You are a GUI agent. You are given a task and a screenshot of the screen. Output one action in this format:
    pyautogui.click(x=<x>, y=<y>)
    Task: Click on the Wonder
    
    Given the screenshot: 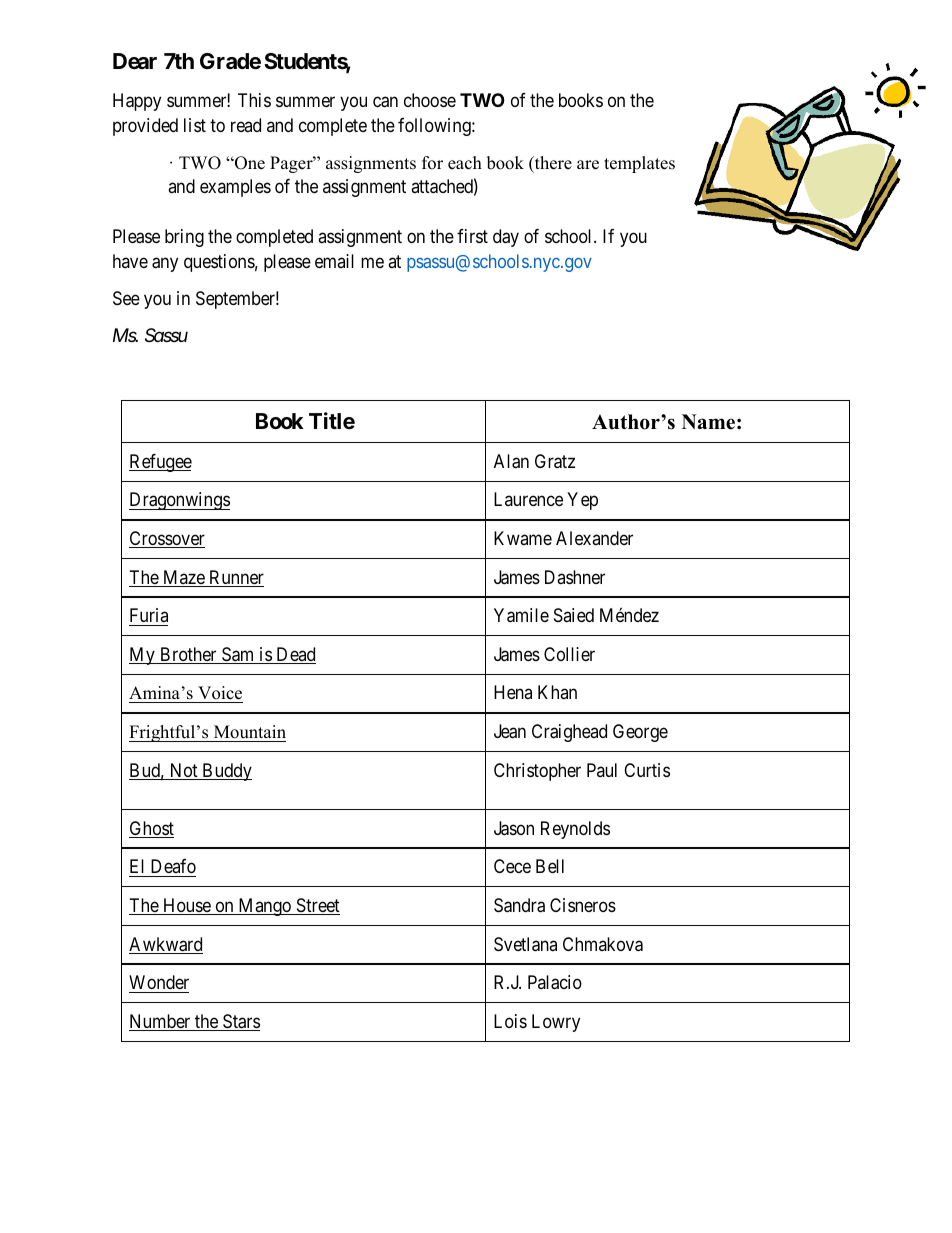 What is the action you would take?
    pyautogui.click(x=159, y=982)
